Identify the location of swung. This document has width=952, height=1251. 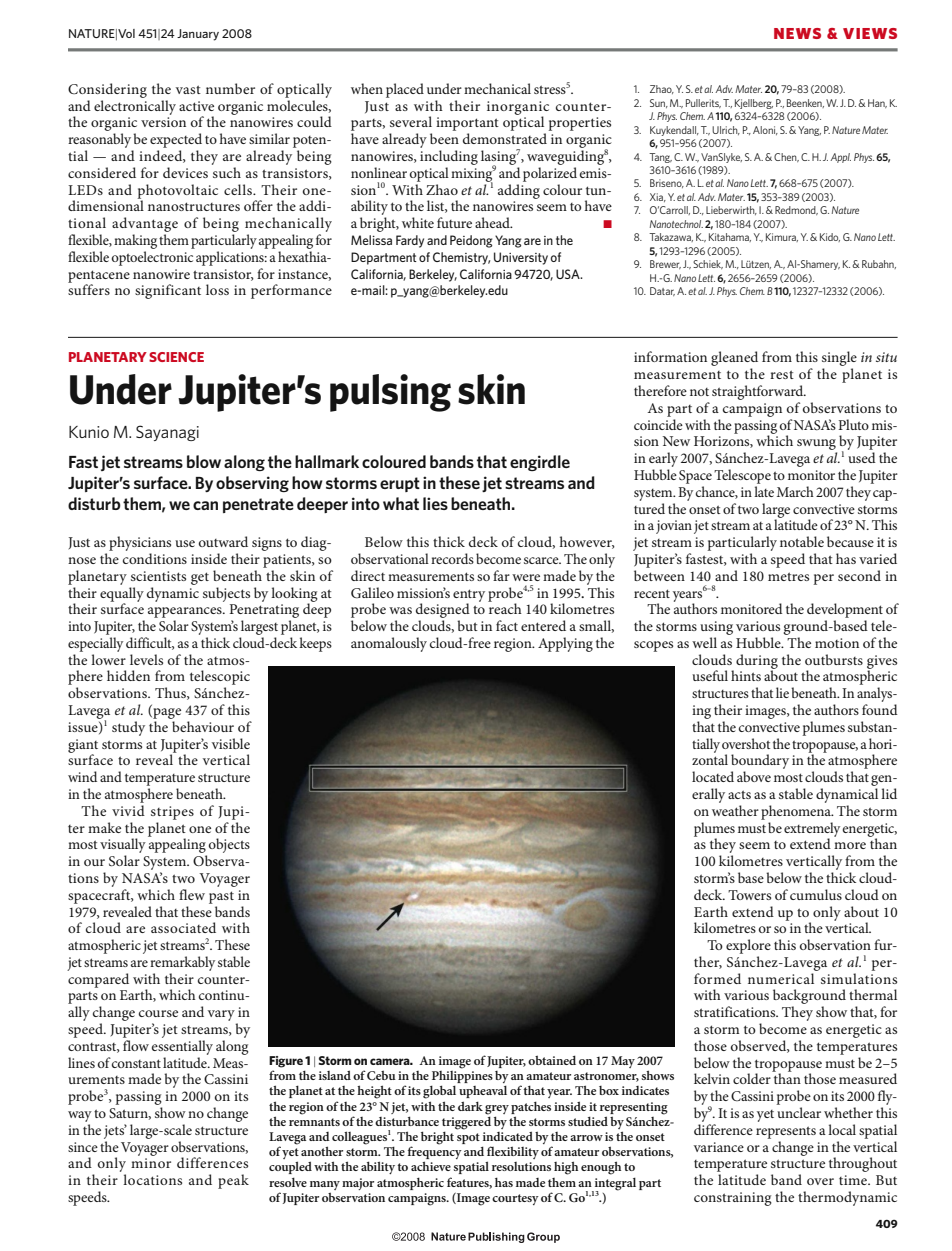
(817, 446).
